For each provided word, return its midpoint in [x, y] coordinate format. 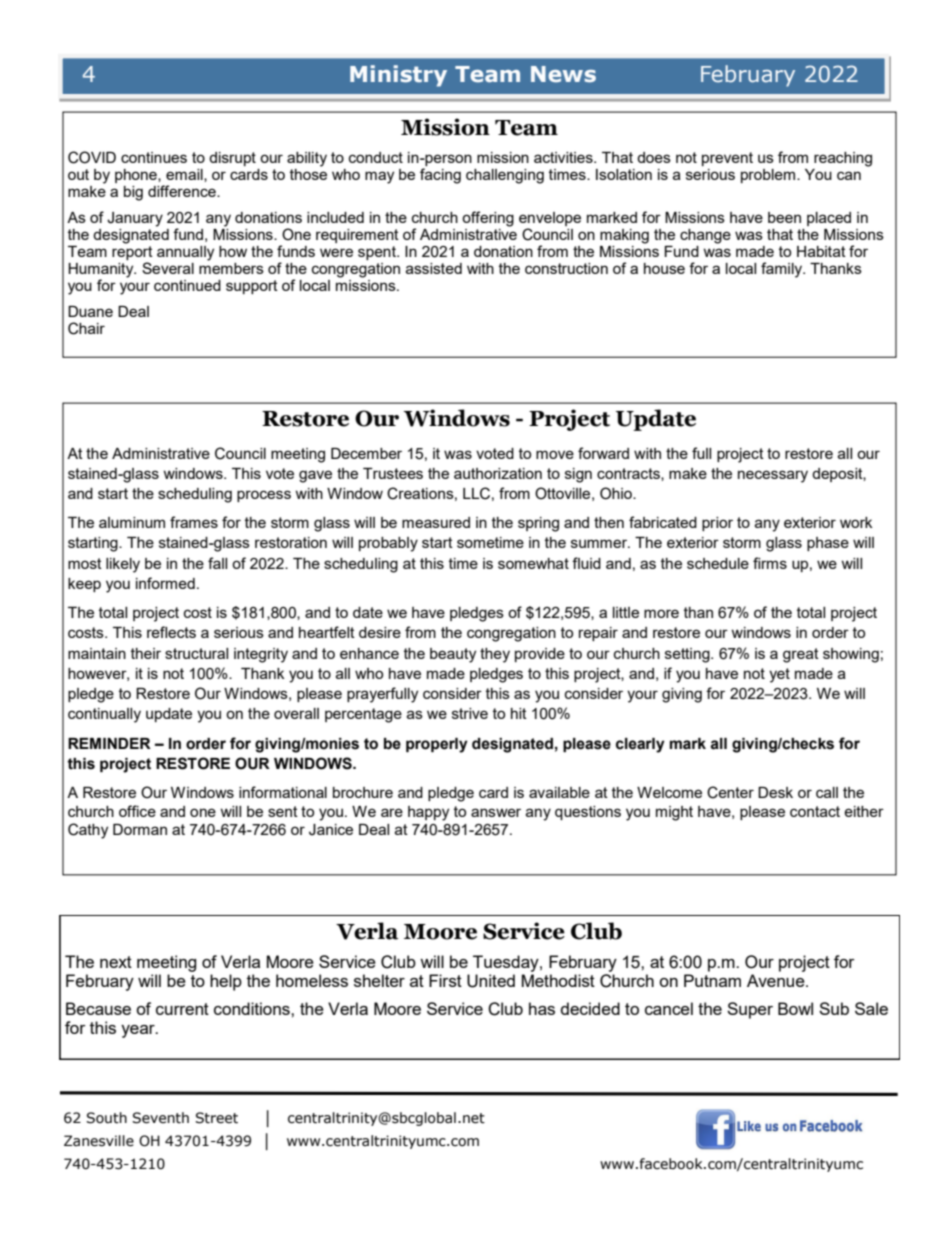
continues [154, 157]
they [495, 655]
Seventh [160, 1118]
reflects [171, 632]
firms [770, 563]
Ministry [398, 76]
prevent [727, 159]
